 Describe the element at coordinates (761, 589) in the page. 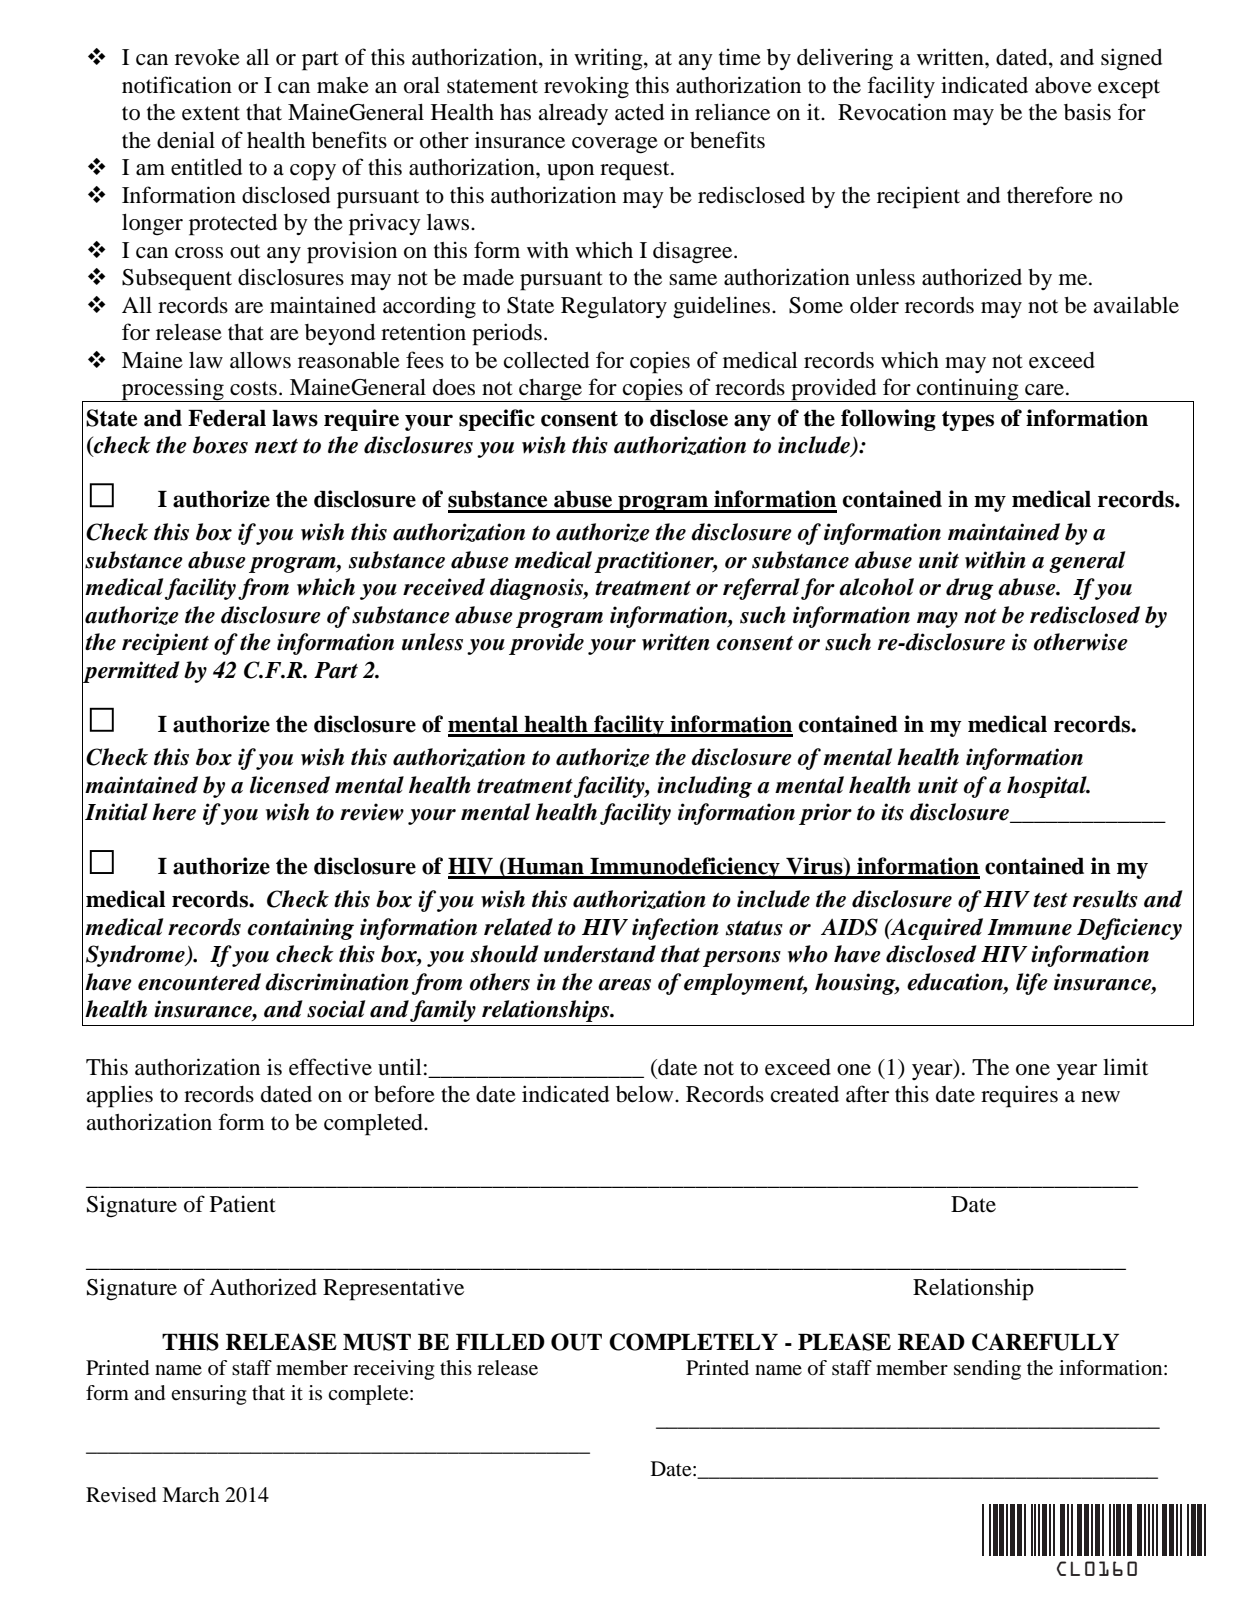

I see `referral` at that location.
